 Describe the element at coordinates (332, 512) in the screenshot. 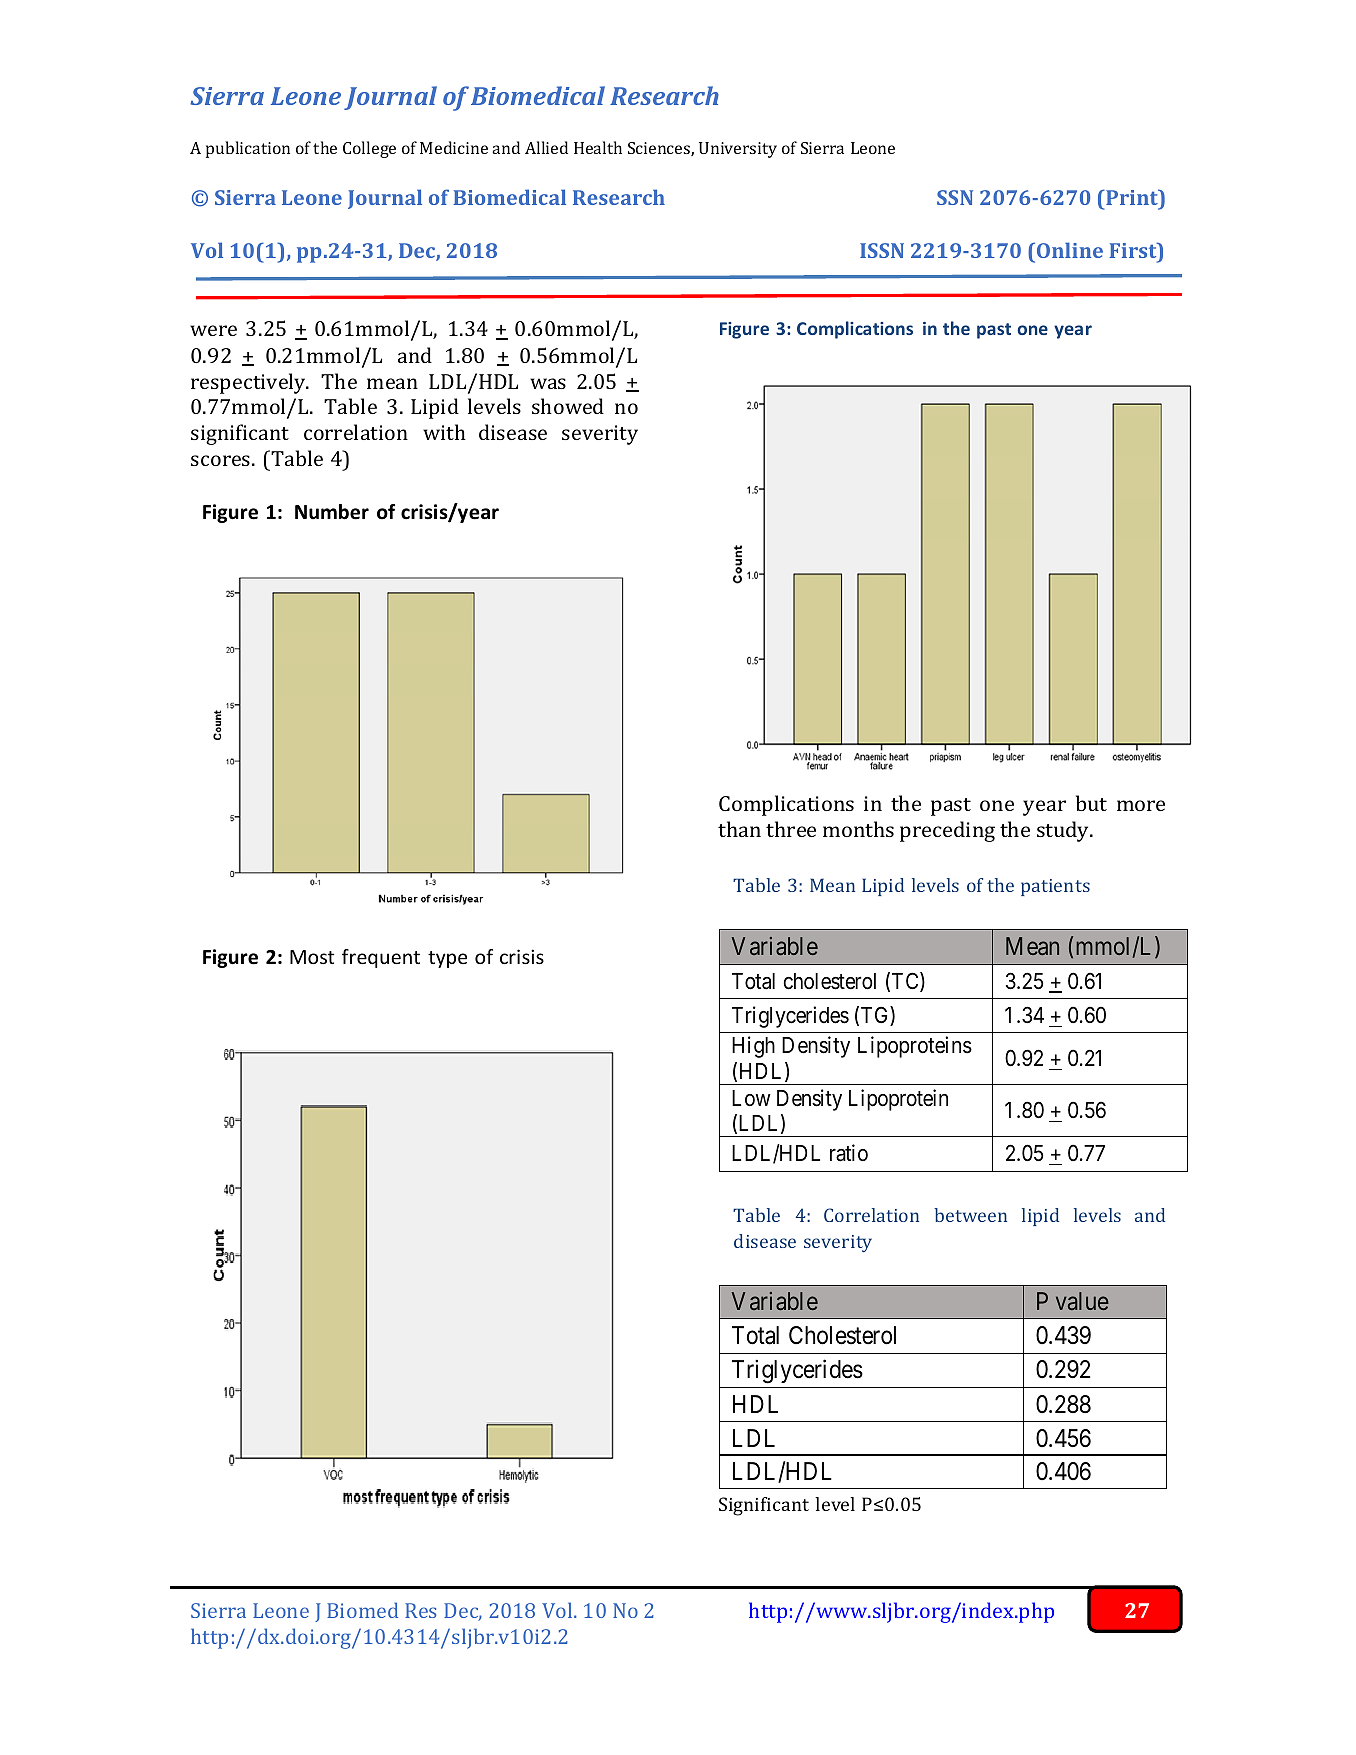

I see `Number` at that location.
